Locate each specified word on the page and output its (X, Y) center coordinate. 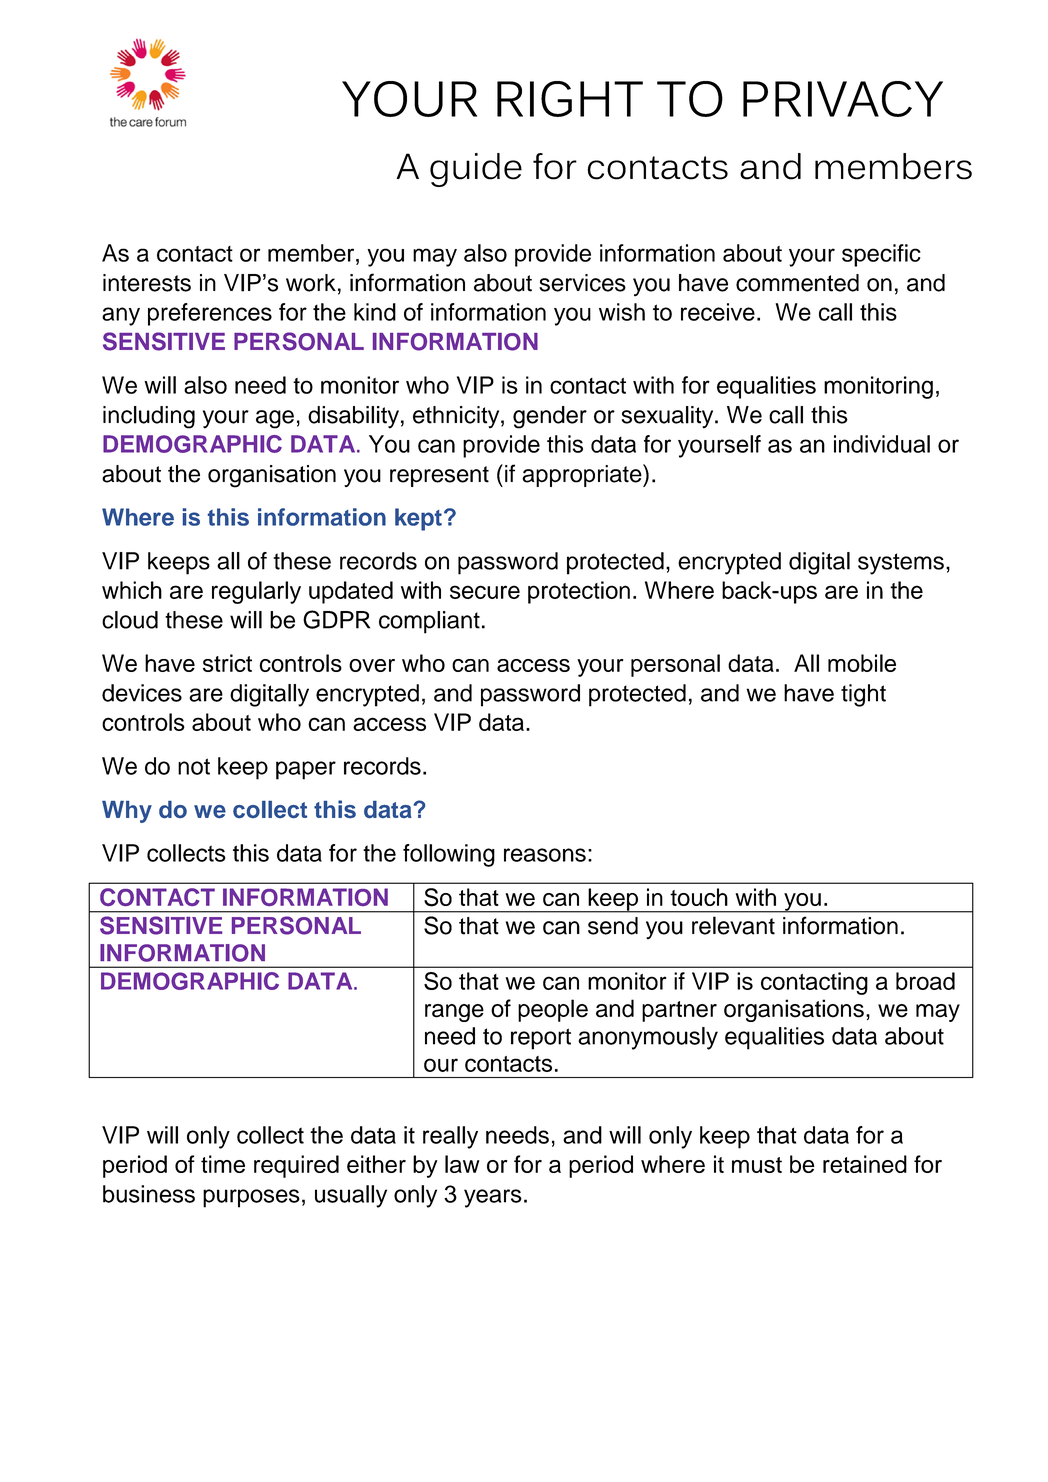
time (223, 1164)
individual (882, 444)
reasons (545, 855)
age (275, 419)
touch (699, 897)
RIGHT (570, 99)
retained (865, 1164)
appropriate (583, 475)
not (194, 766)
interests (147, 283)
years (493, 1198)
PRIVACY (843, 99)
